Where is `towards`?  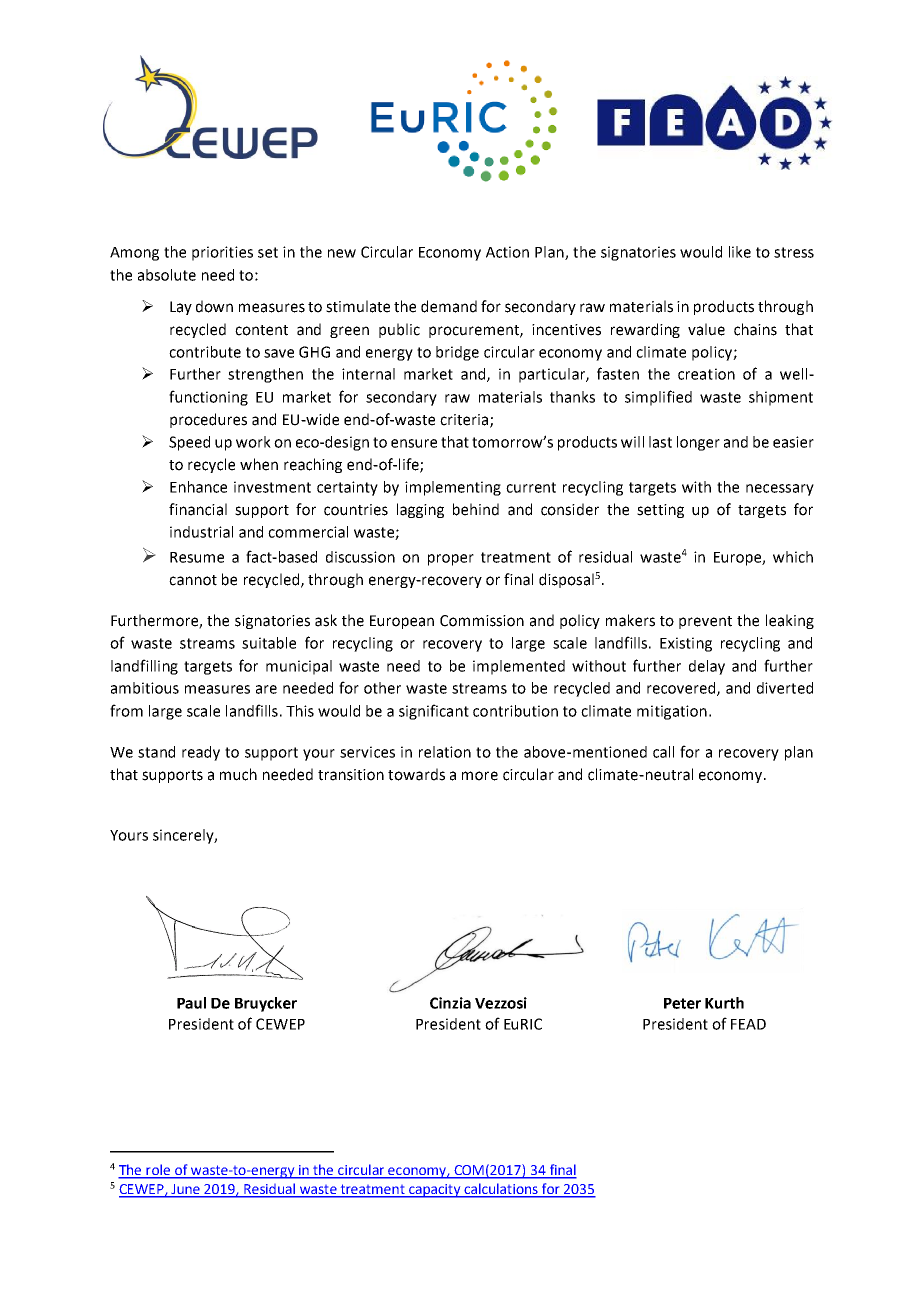 towards is located at coordinates (416, 774).
